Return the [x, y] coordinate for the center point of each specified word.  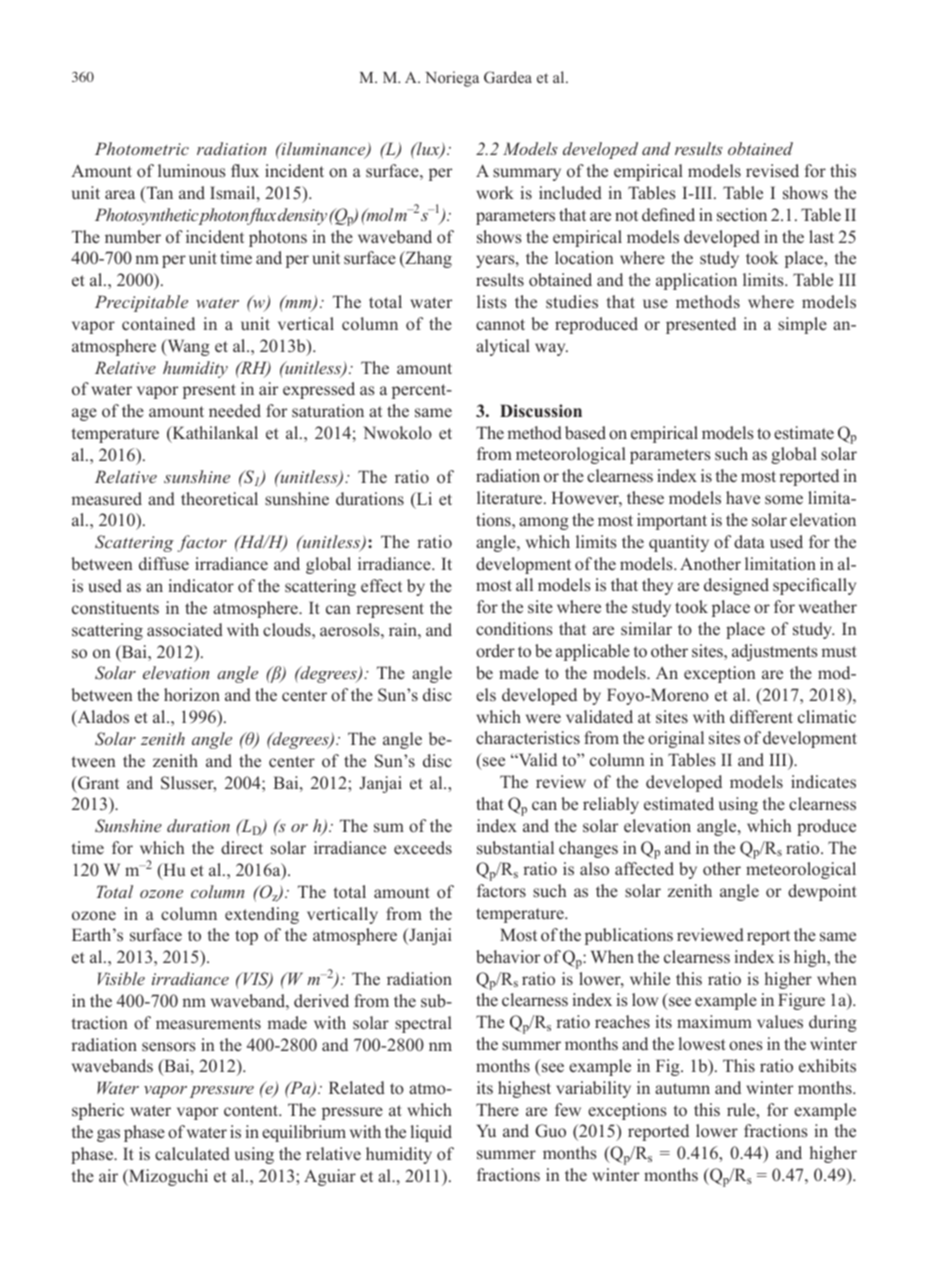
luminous [192, 171]
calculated [192, 1154]
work [495, 192]
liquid [431, 1133]
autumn [682, 1088]
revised [772, 171]
